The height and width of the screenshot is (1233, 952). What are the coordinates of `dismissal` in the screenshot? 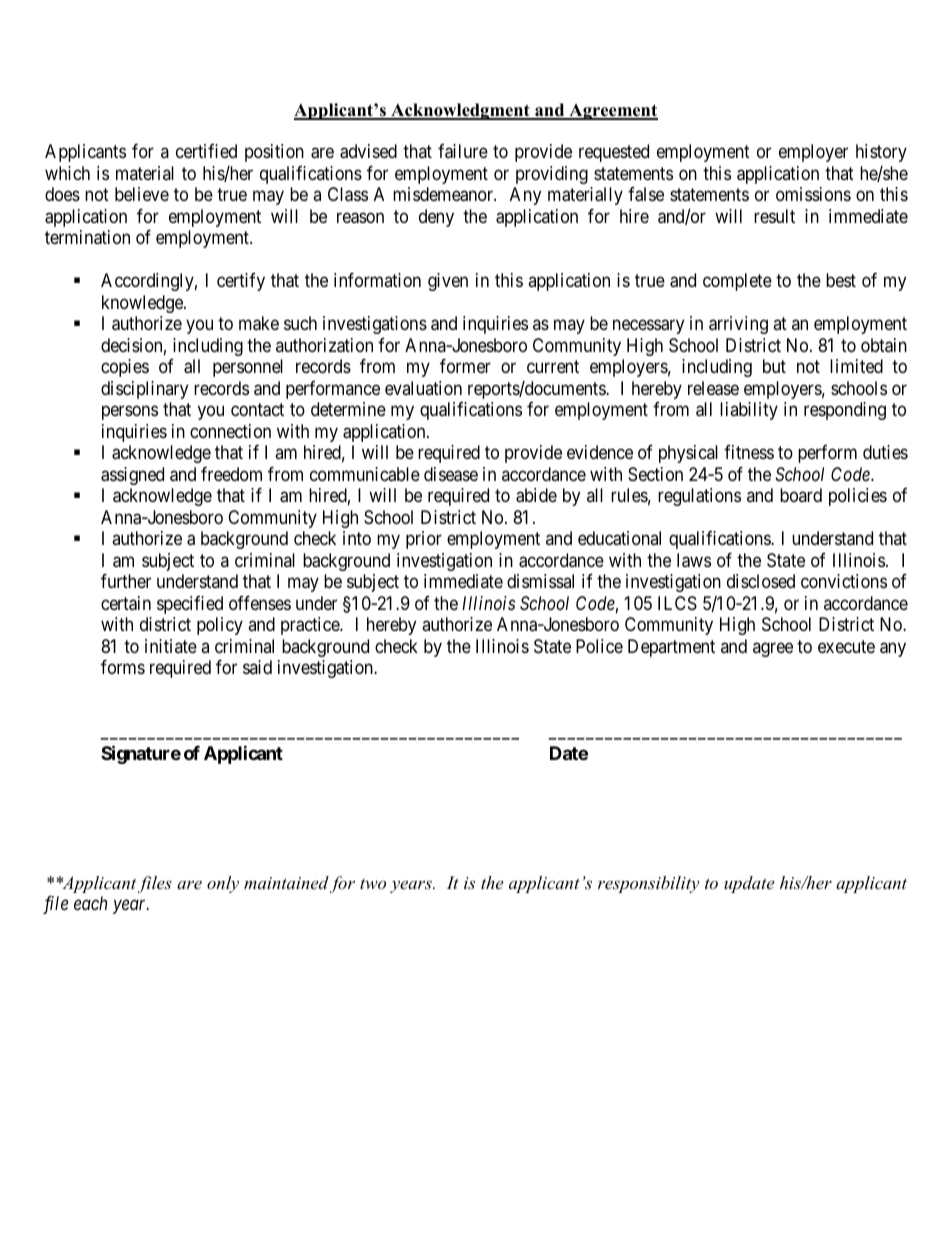 It's located at (540, 581).
